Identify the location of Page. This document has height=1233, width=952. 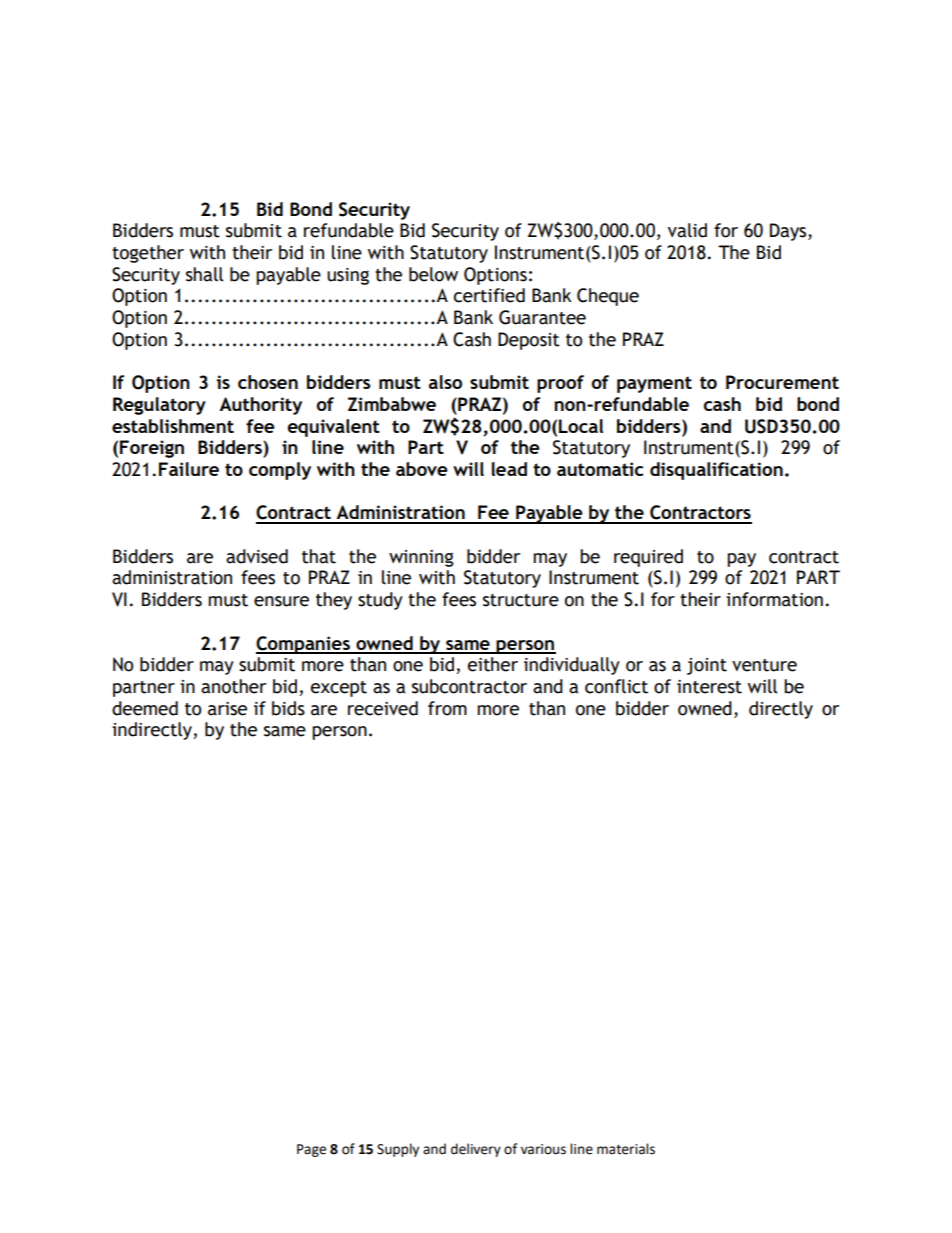
(311, 1150).
